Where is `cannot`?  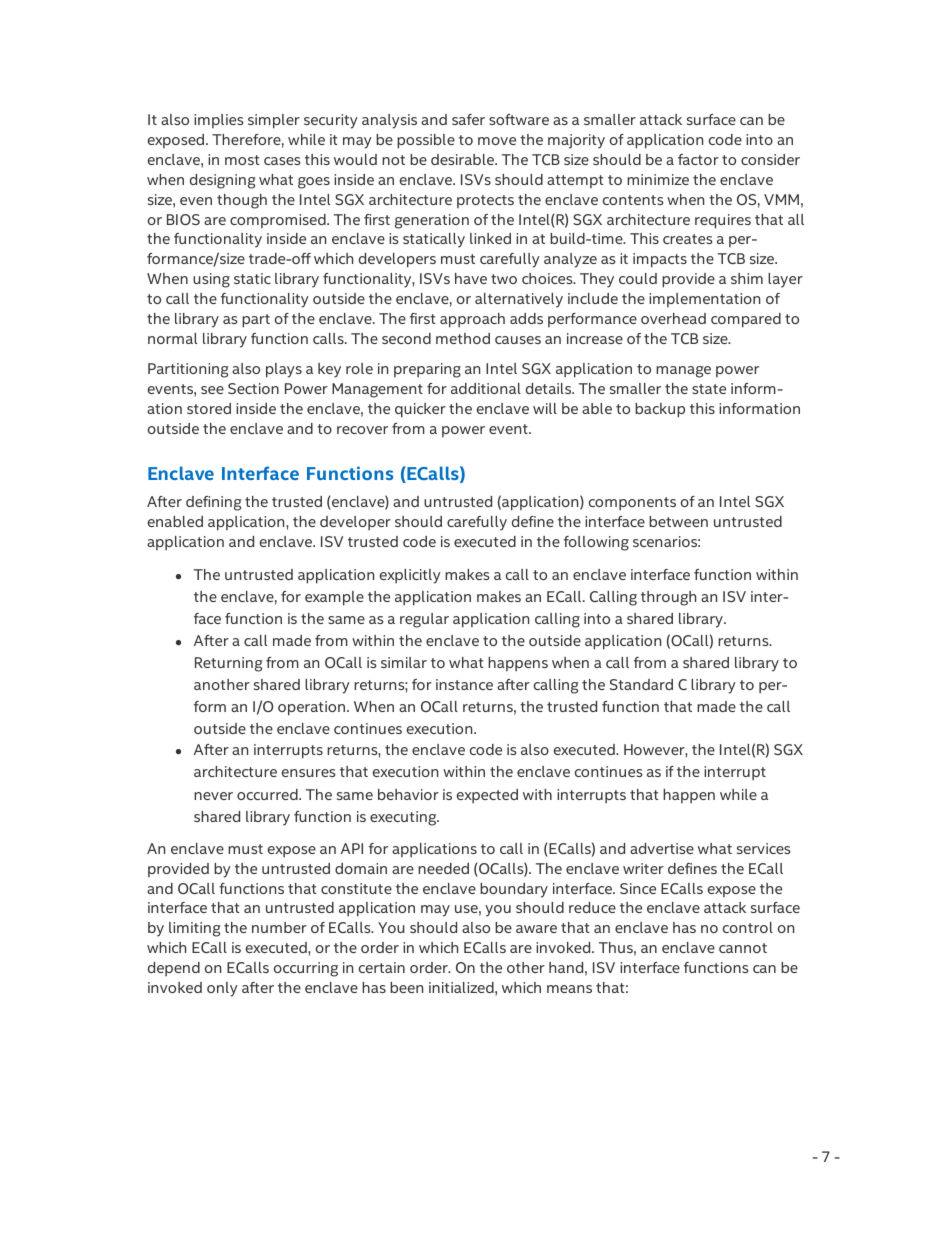
cannot is located at coordinates (743, 948).
